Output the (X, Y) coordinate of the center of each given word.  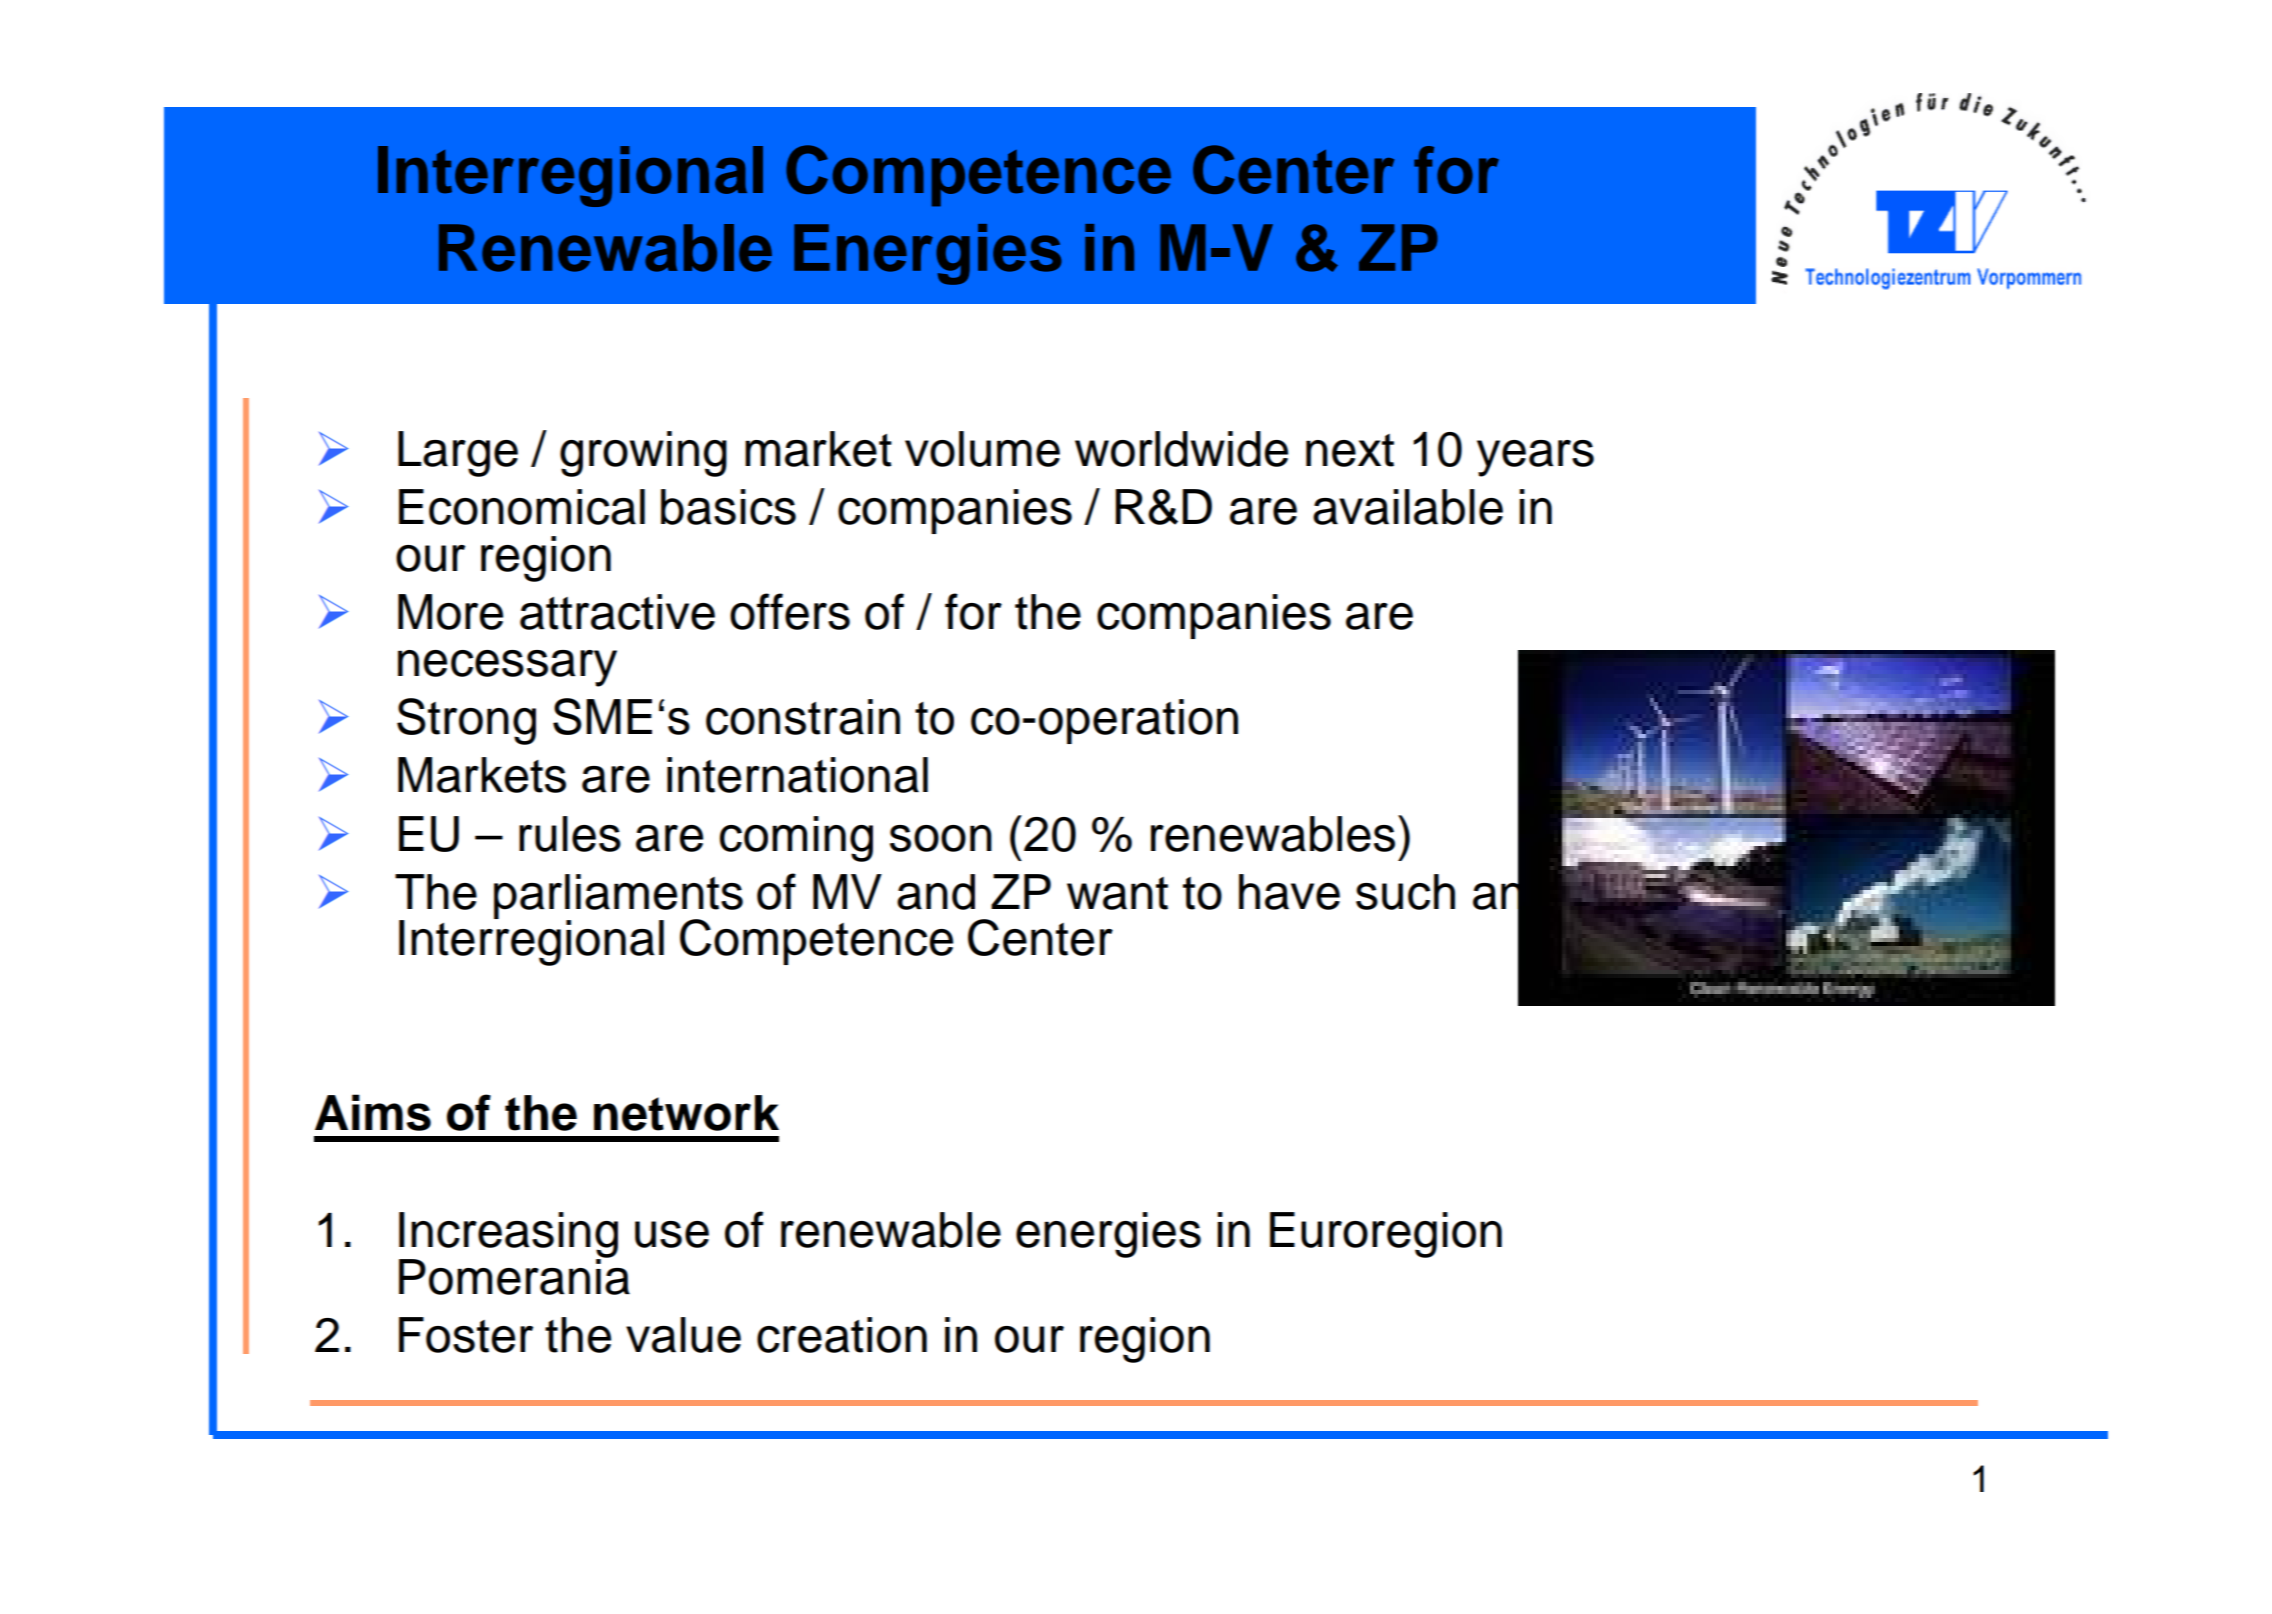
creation (842, 1335)
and (936, 892)
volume (982, 449)
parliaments (618, 897)
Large (458, 454)
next (1350, 450)
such (1405, 892)
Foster (466, 1335)
